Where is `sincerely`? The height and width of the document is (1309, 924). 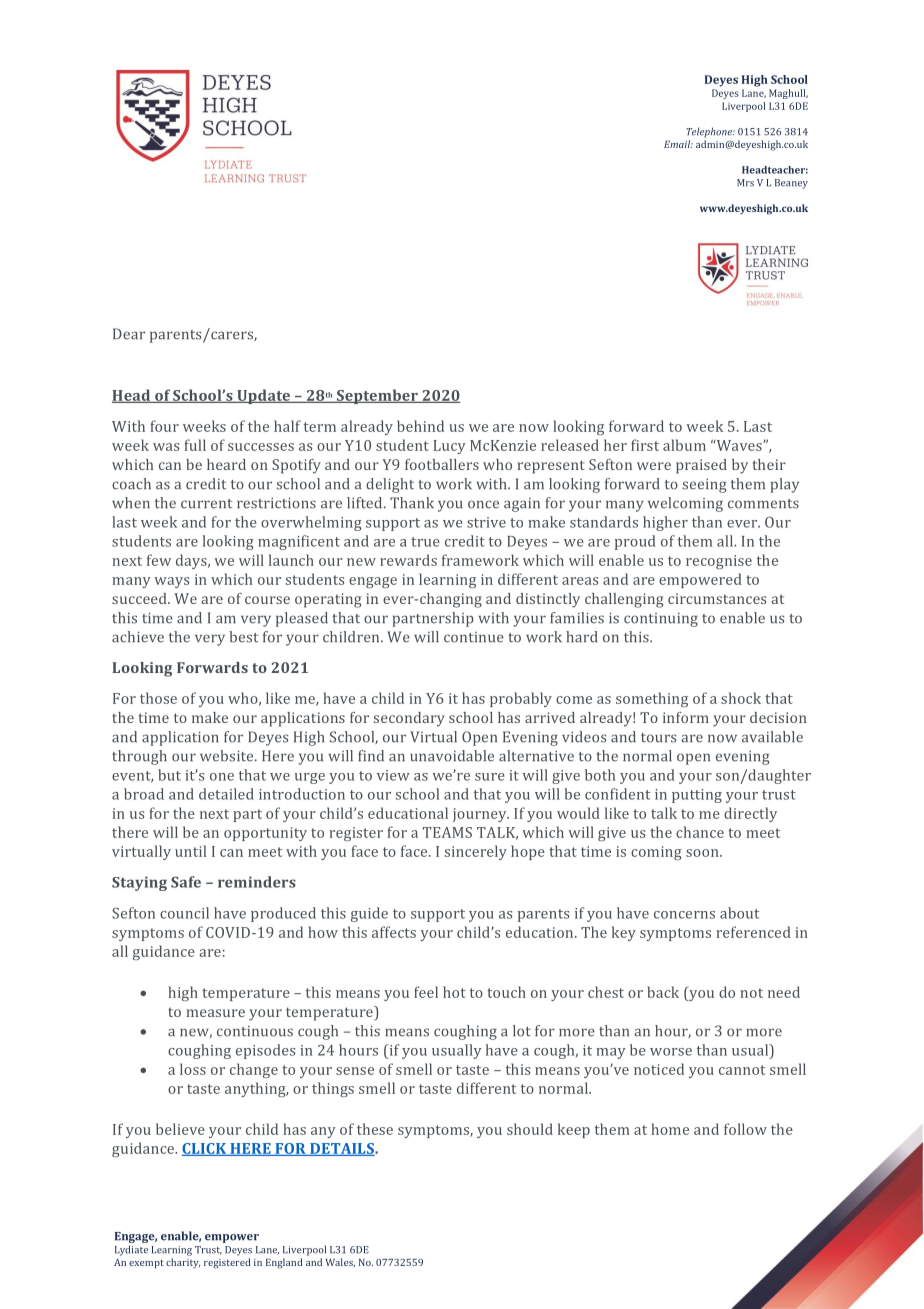 sincerely is located at coordinates (476, 852).
